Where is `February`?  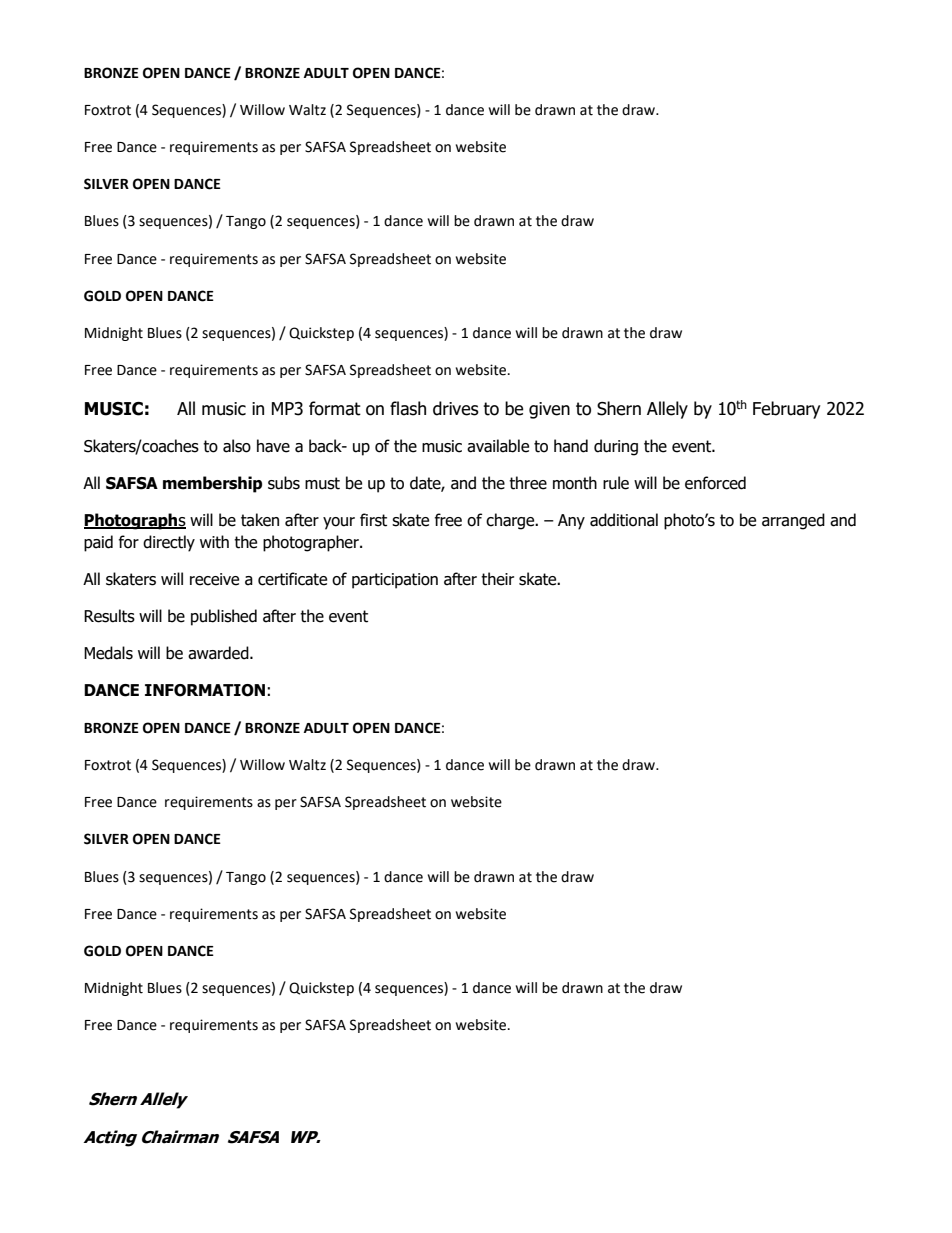
February is located at coordinates (786, 410).
